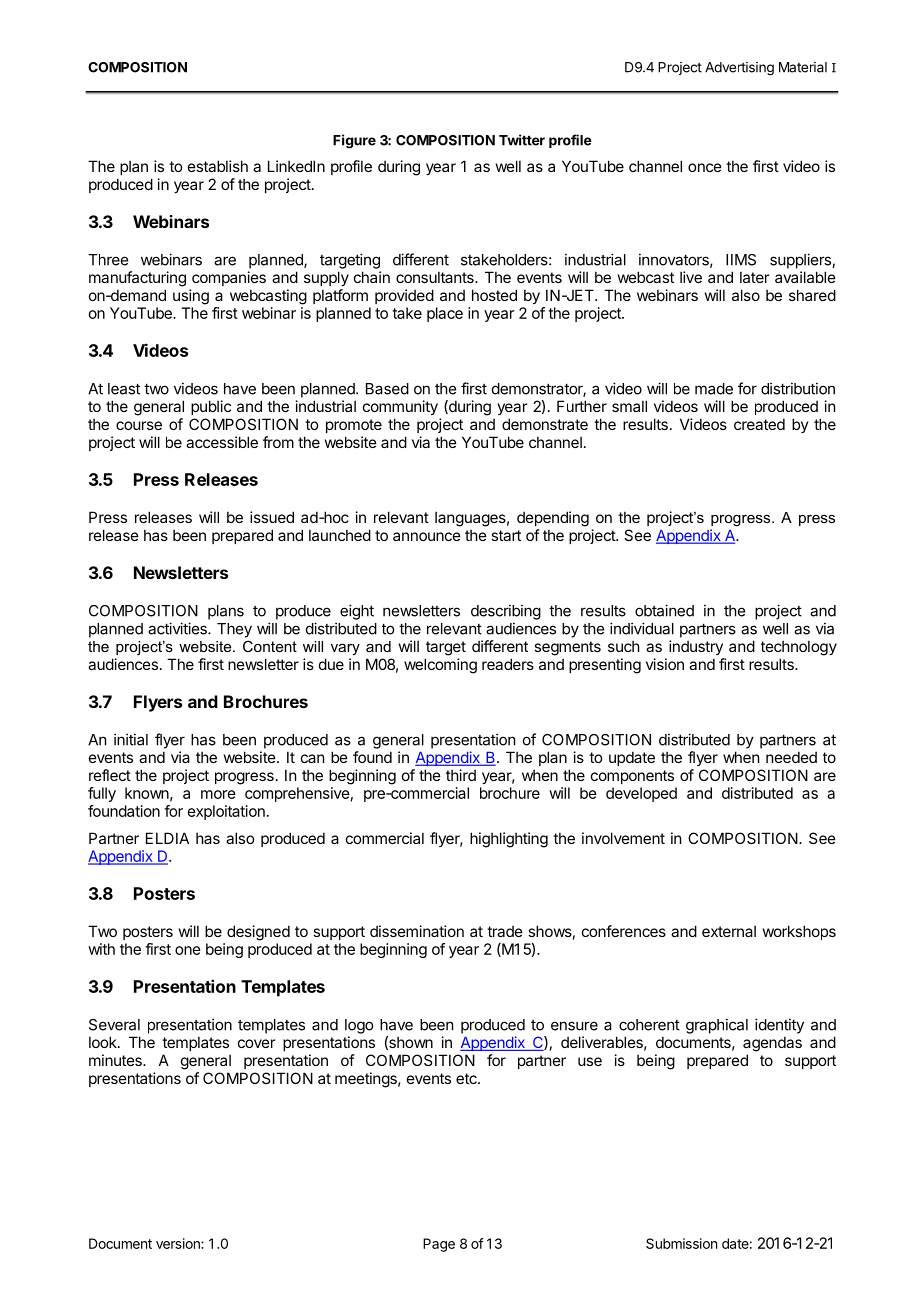 This image has width=924, height=1308. I want to click on Page, so click(439, 1245).
